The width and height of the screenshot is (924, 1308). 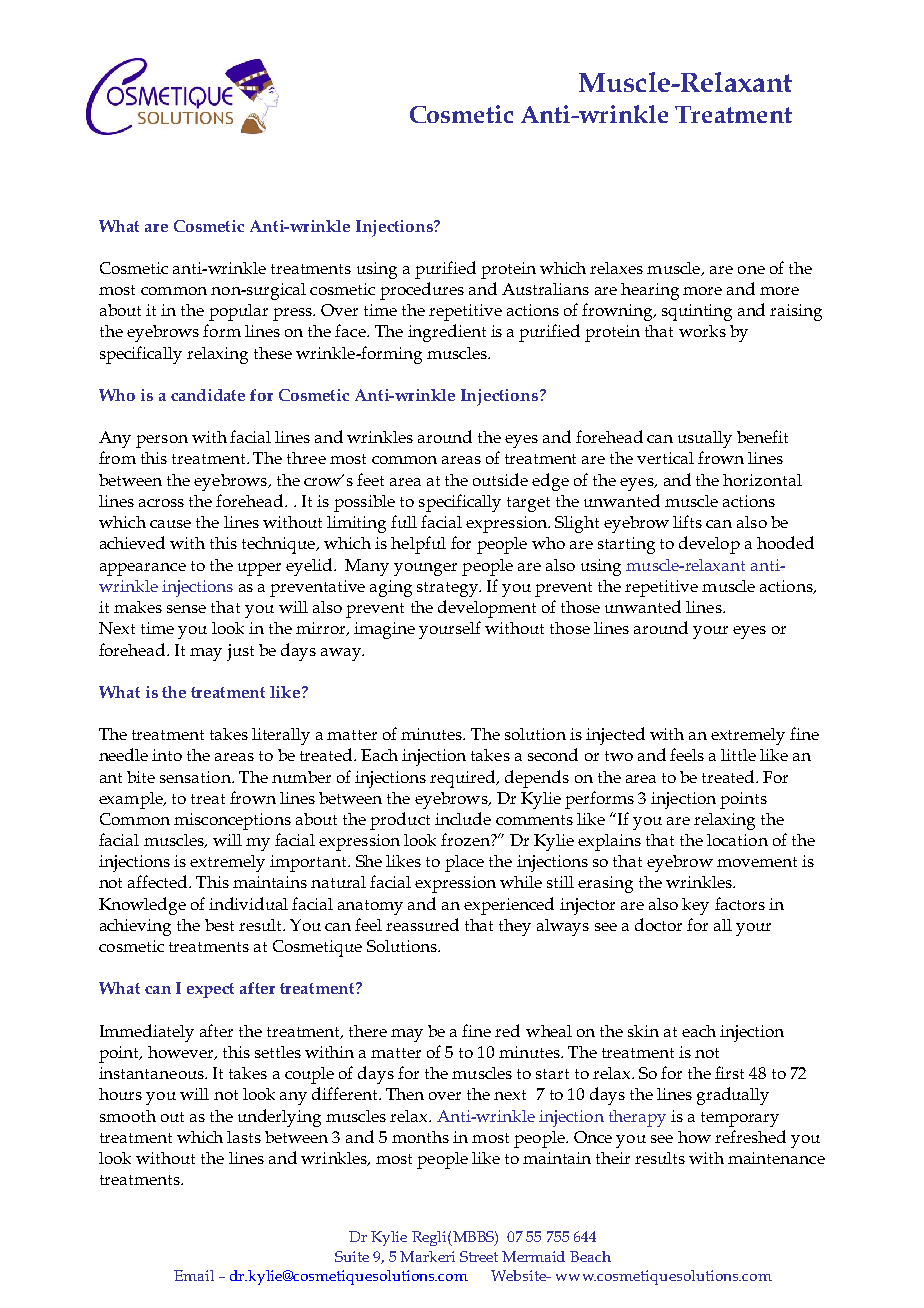 I want to click on sense, so click(x=186, y=609).
